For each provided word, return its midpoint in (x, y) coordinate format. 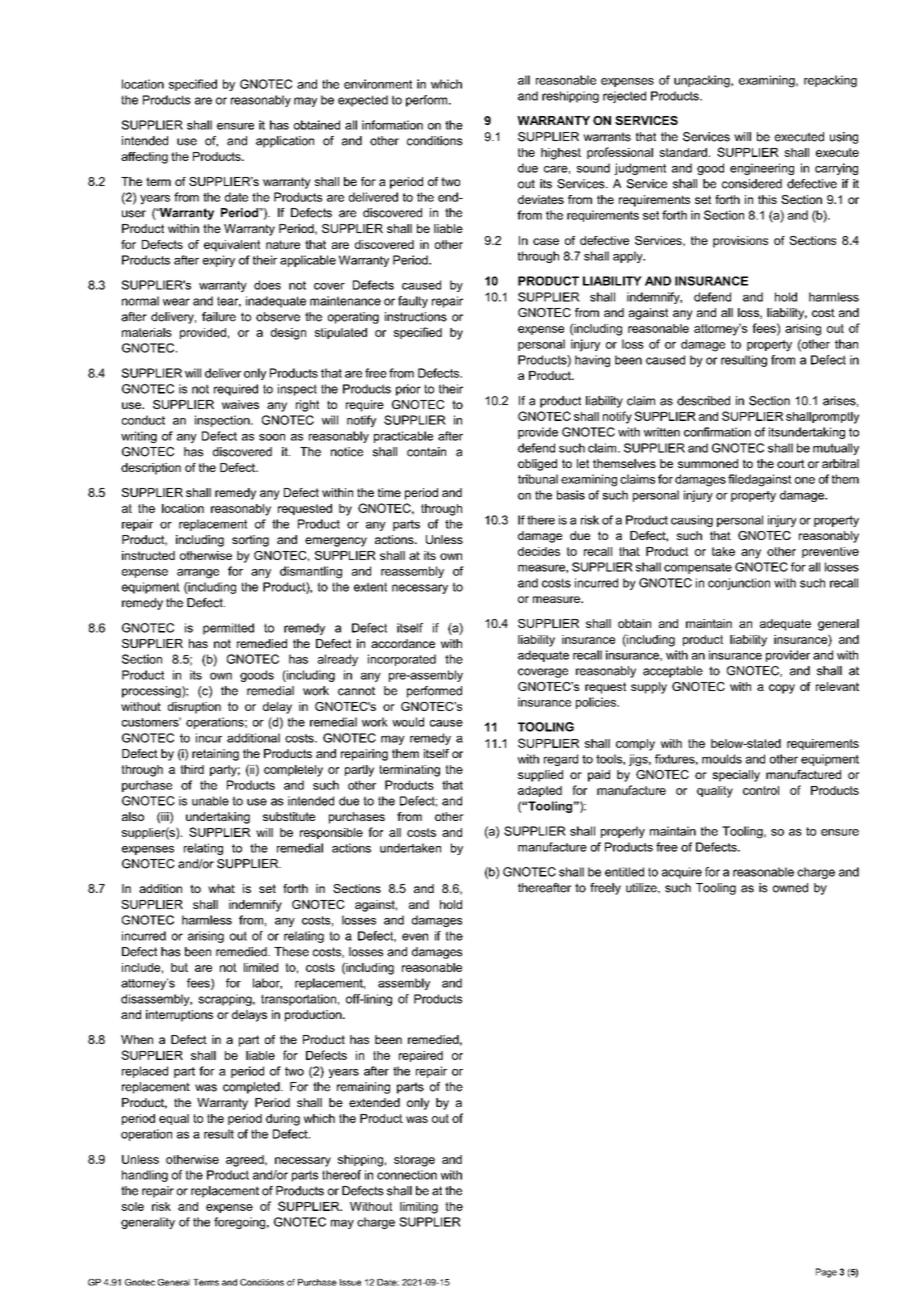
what (221, 888)
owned (790, 888)
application (285, 142)
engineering (762, 169)
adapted (540, 791)
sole (132, 1206)
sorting (250, 541)
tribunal (538, 479)
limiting (419, 1208)
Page (826, 1273)
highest (561, 154)
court (791, 463)
